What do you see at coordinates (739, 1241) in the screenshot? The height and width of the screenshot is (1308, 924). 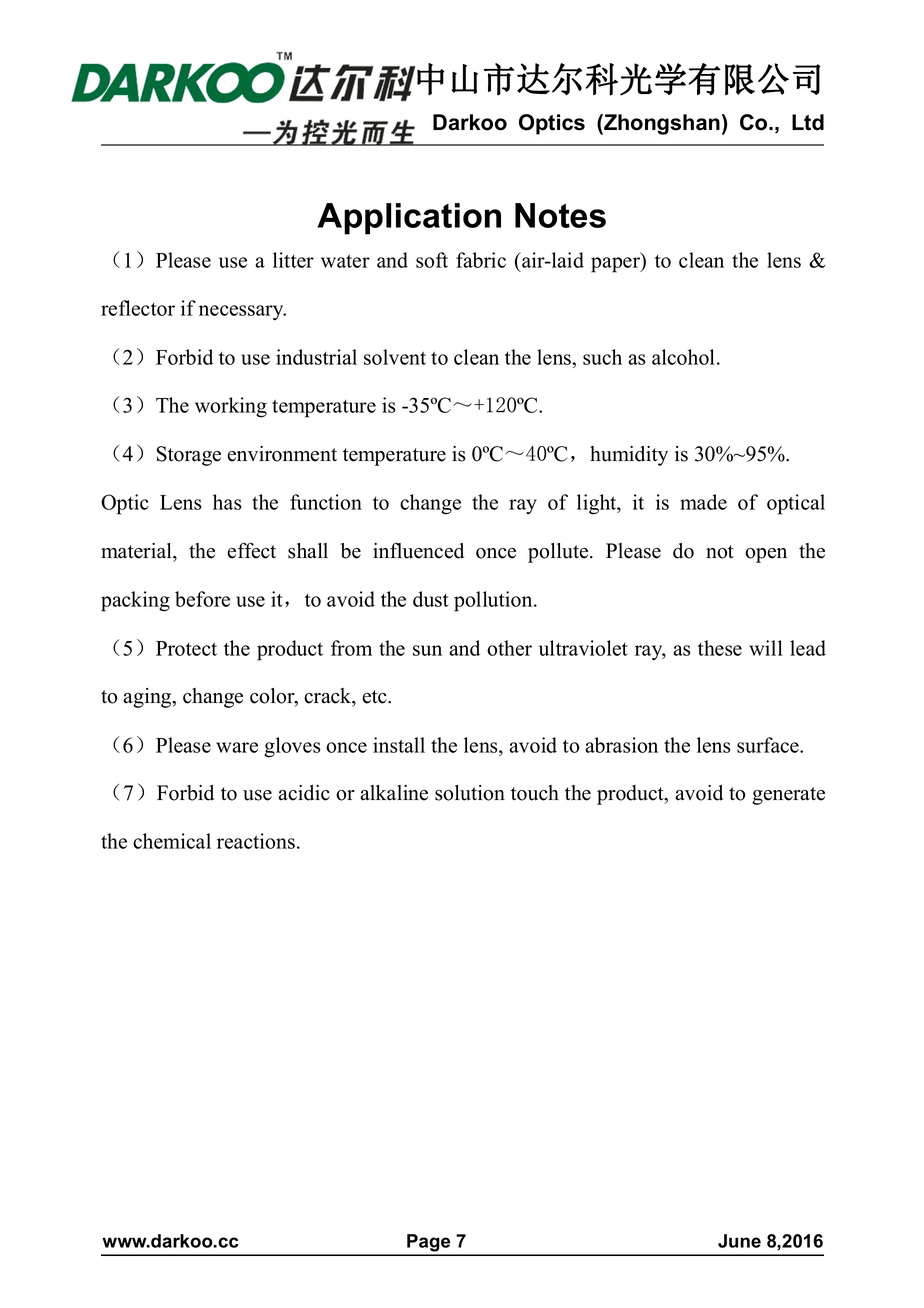 I see `June` at bounding box center [739, 1241].
